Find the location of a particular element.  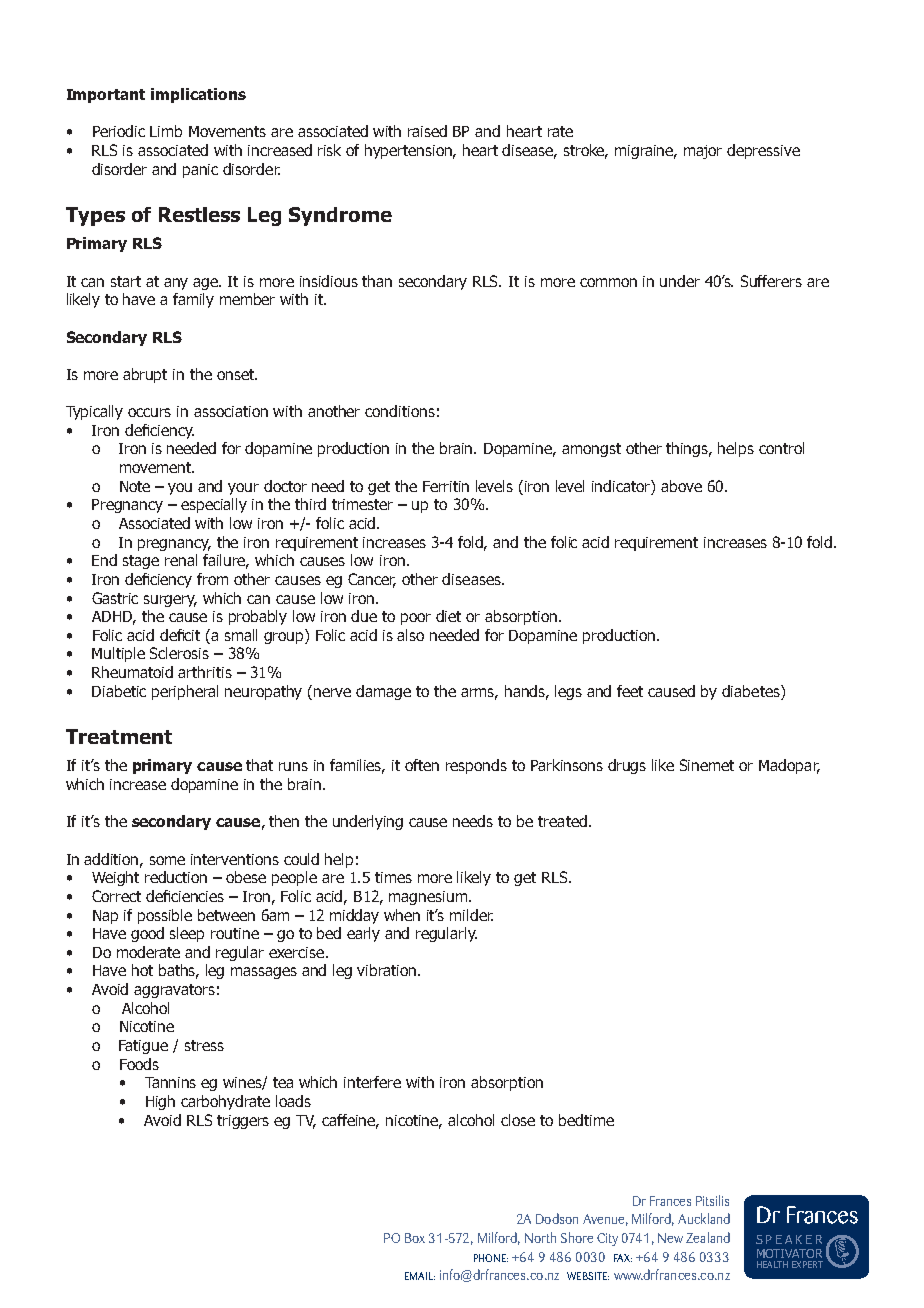

reduction is located at coordinates (176, 877).
